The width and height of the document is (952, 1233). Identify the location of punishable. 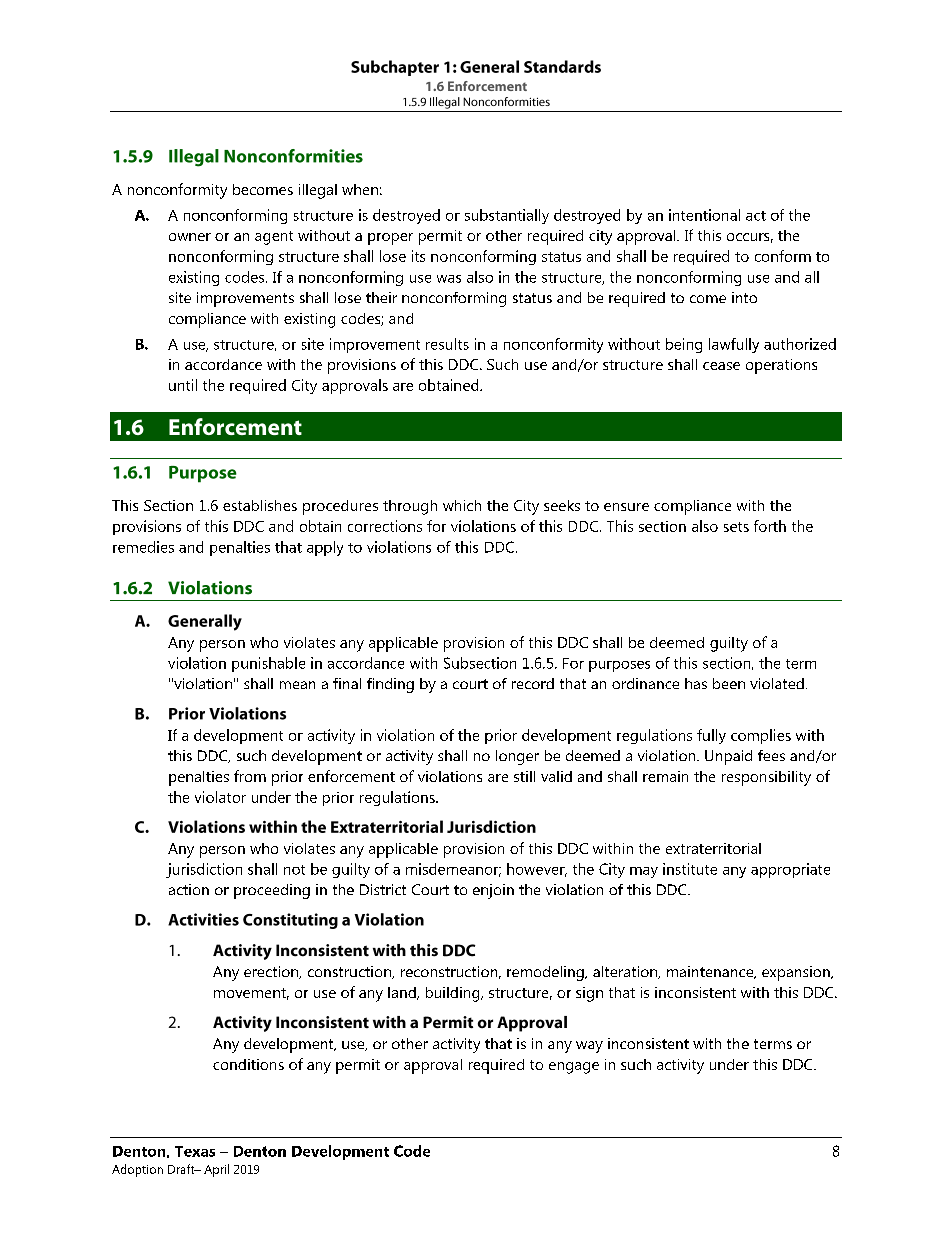
(268, 664).
